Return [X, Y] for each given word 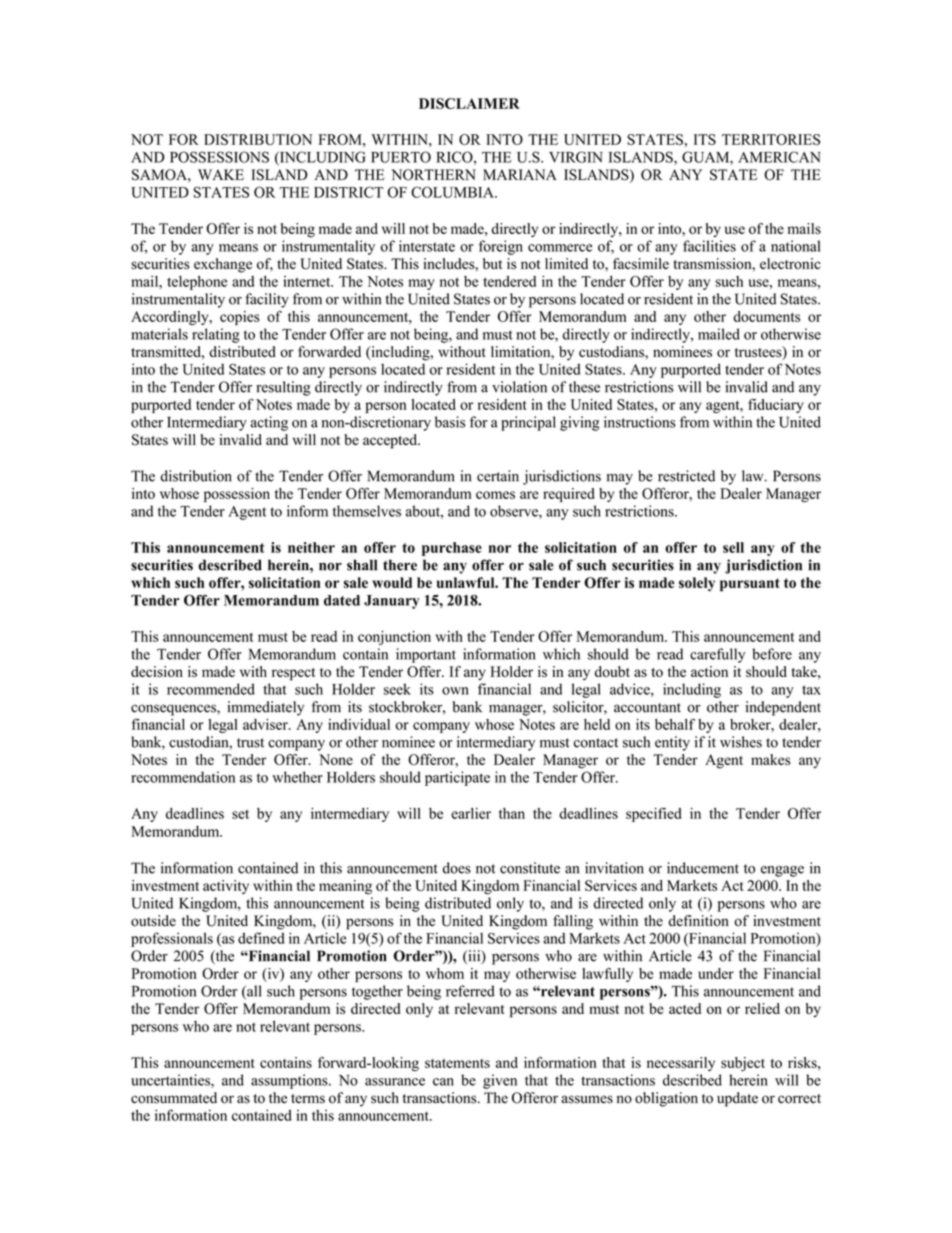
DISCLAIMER [469, 103]
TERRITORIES [771, 139]
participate [457, 778]
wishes [741, 742]
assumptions [290, 1081]
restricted [686, 476]
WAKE [221, 174]
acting [269, 423]
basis [450, 422]
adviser [266, 724]
